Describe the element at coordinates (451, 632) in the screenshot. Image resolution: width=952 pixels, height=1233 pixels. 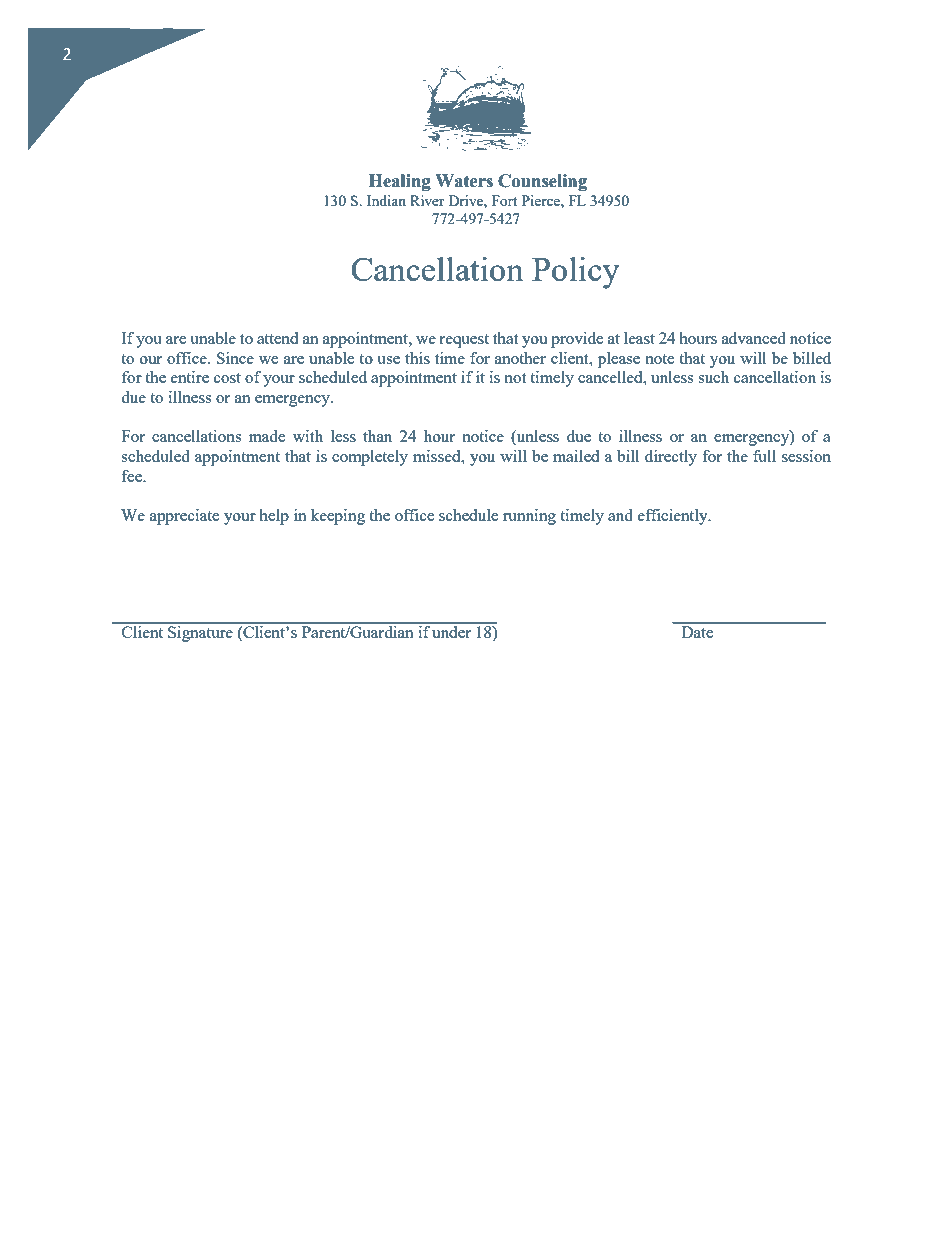
I see `under` at that location.
